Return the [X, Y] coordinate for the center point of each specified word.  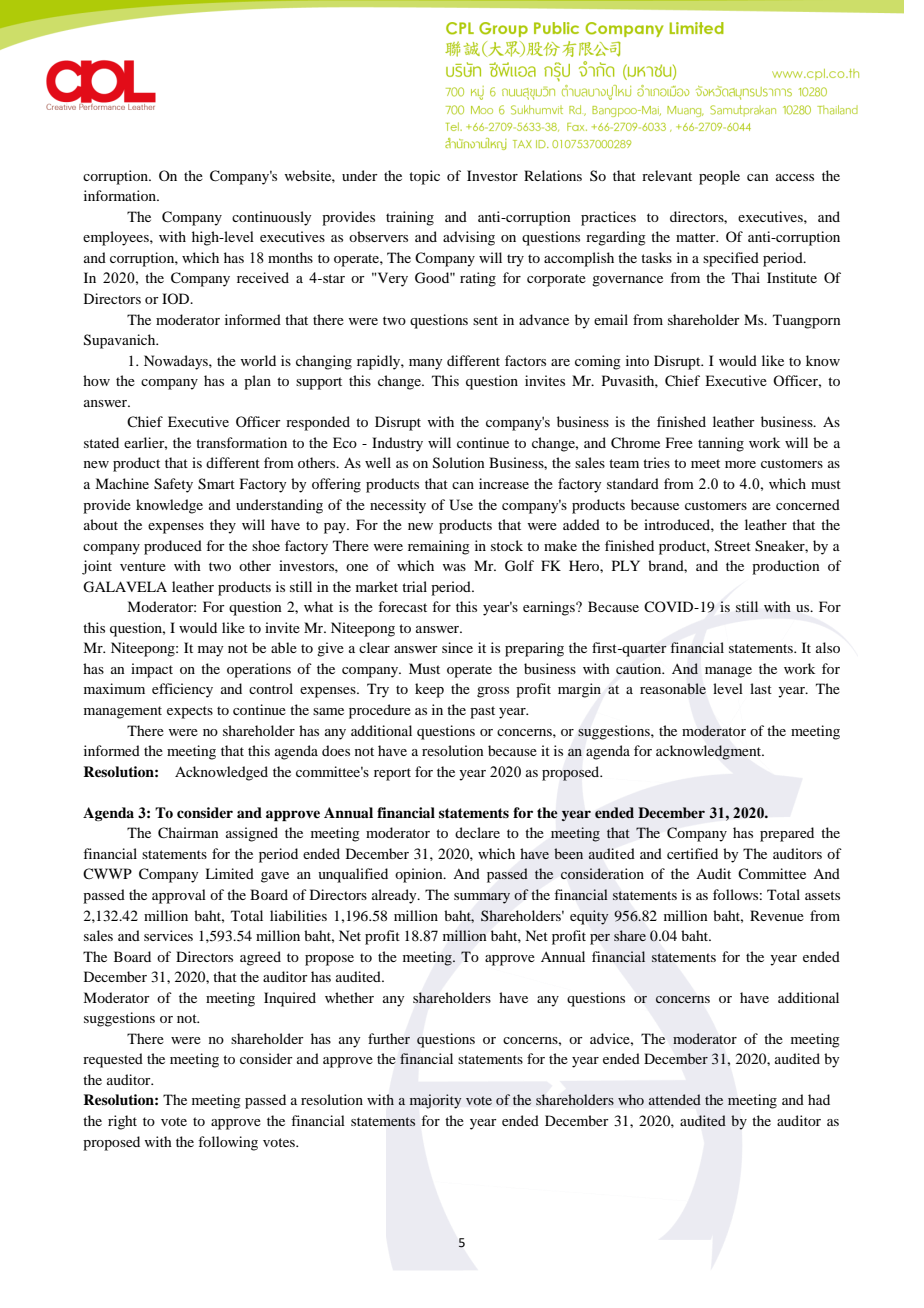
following [228, 1143]
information [121, 195]
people [719, 177]
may [210, 651]
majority [435, 1101]
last [761, 688]
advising [469, 238]
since [457, 647]
